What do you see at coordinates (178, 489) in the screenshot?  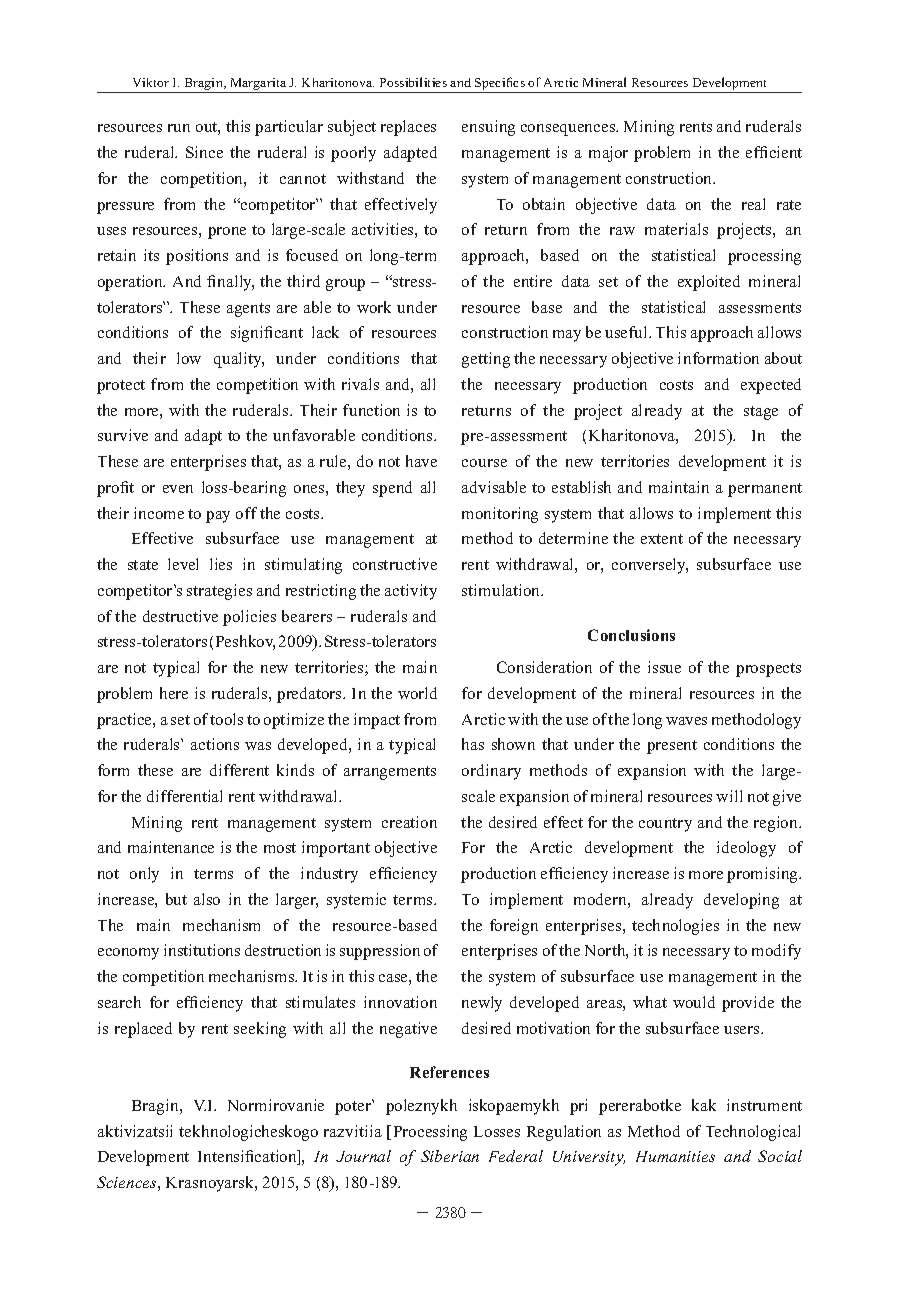 I see `even` at bounding box center [178, 489].
